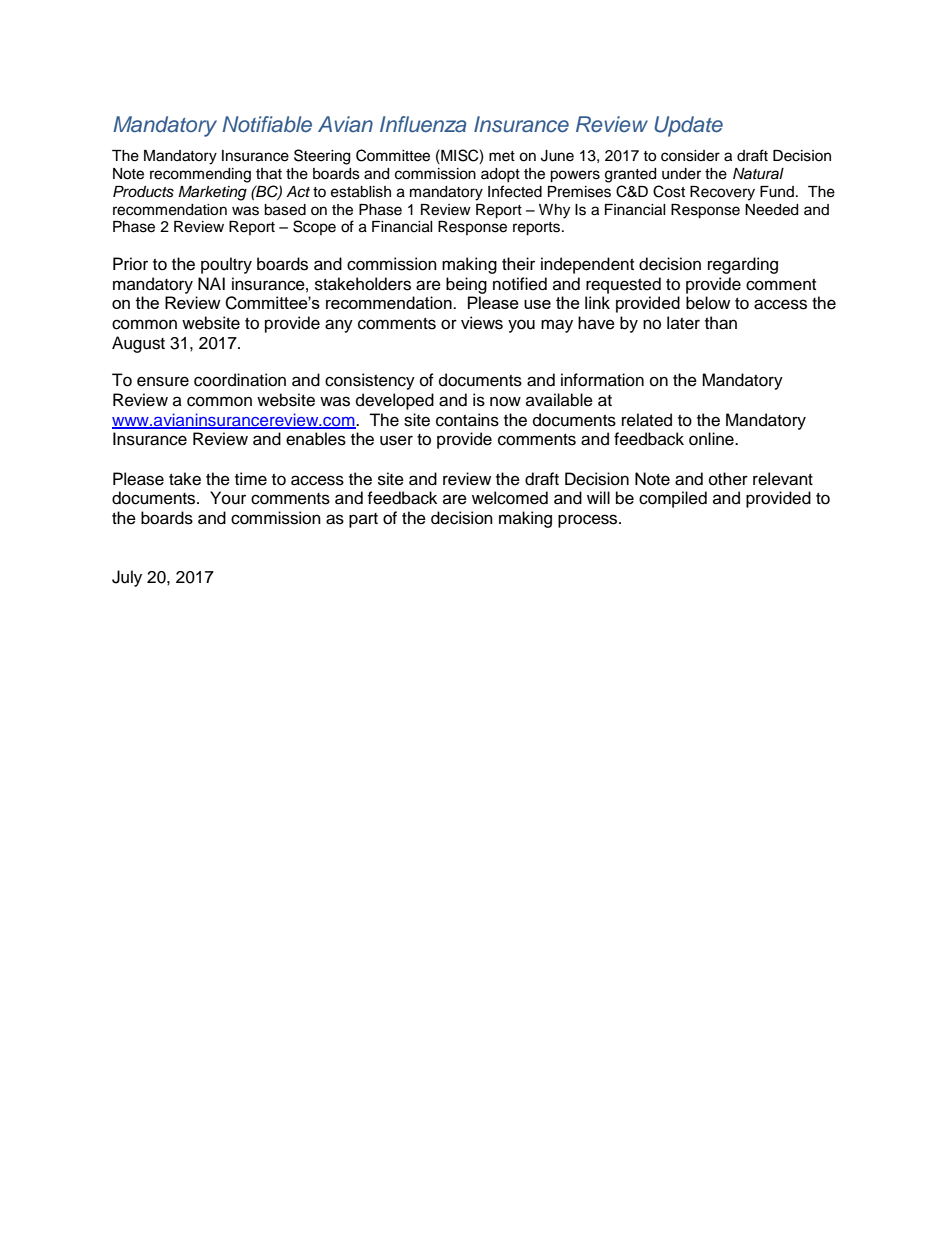  I want to click on other, so click(728, 479).
